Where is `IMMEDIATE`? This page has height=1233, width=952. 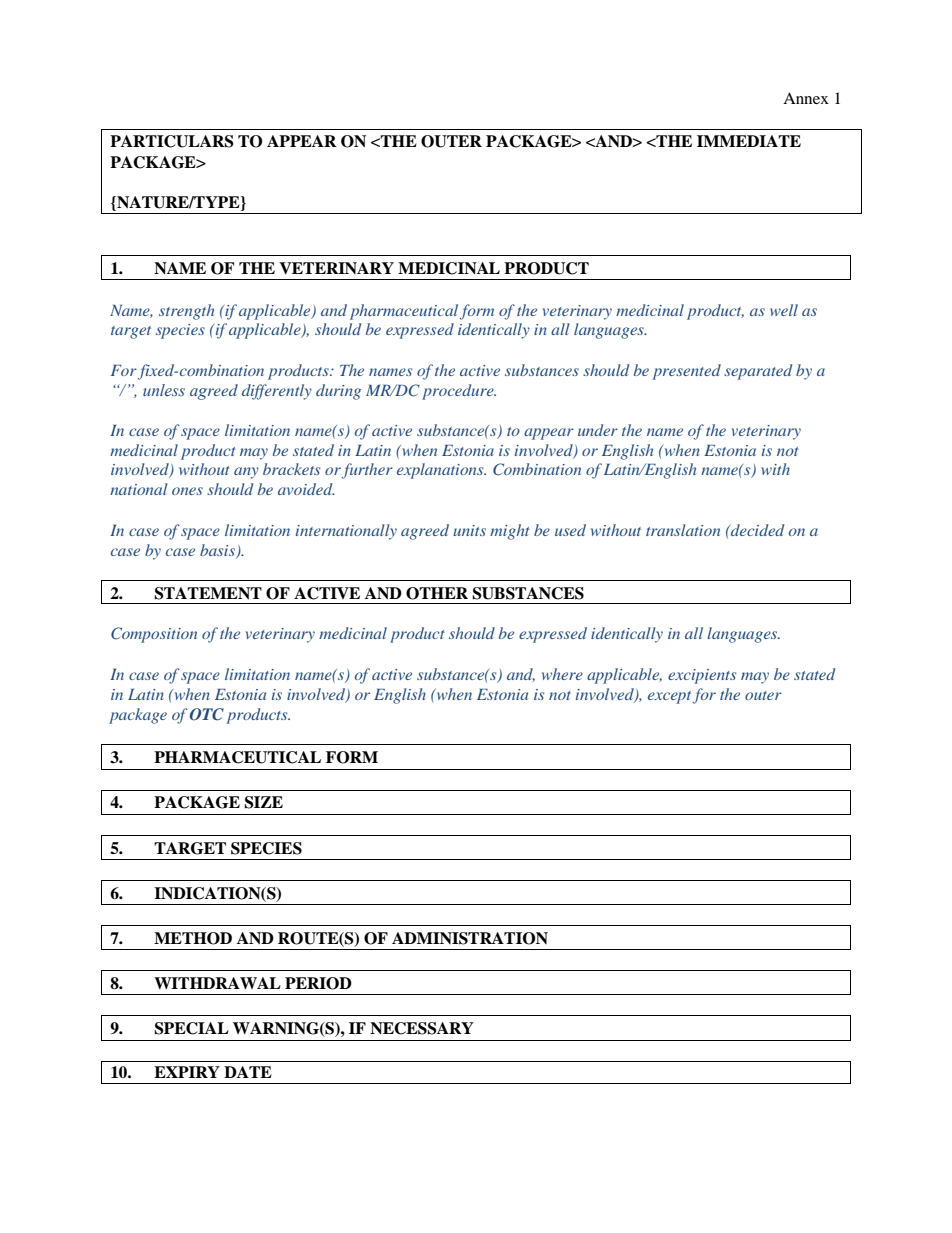
IMMEDIATE is located at coordinates (749, 141).
